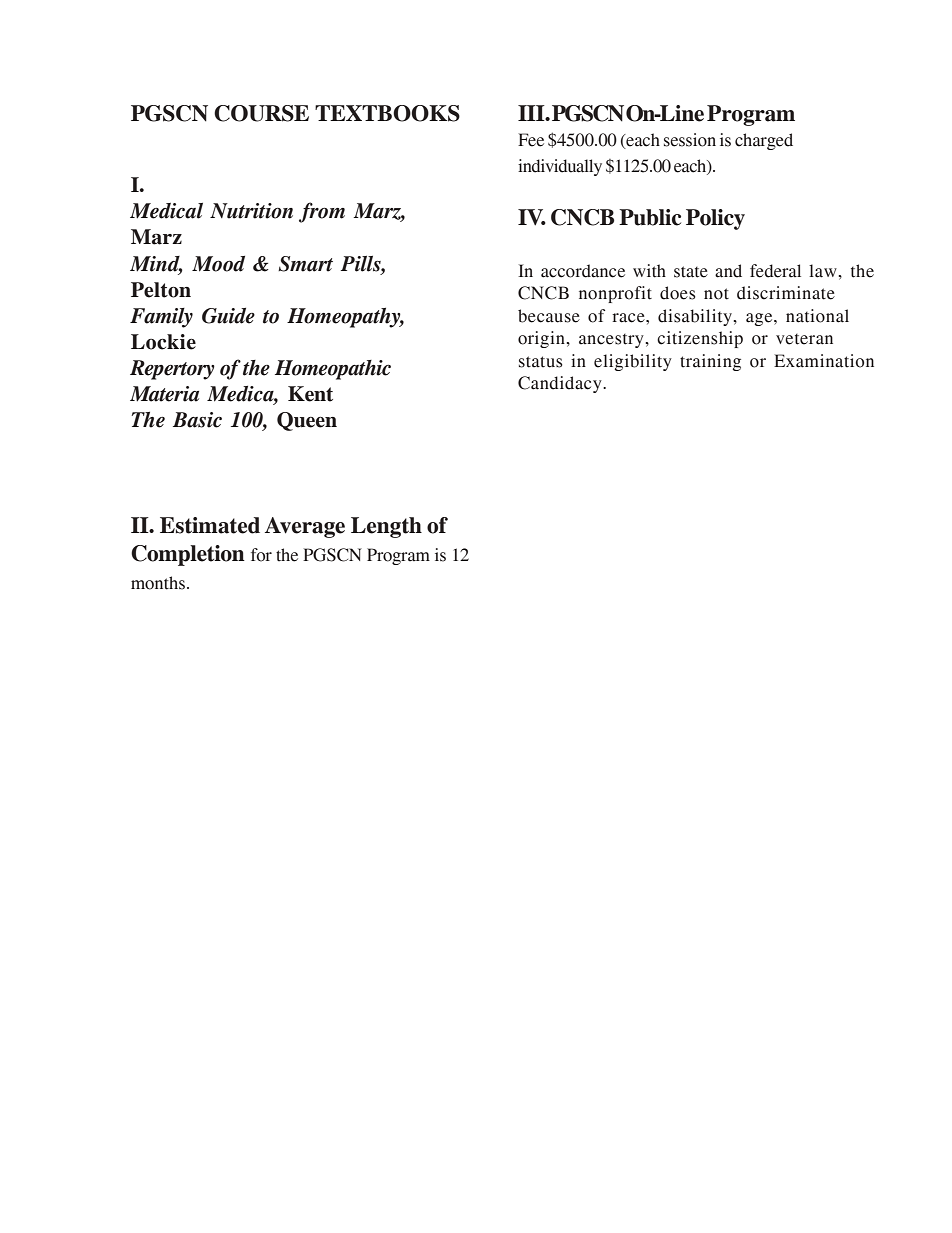 The height and width of the screenshot is (1233, 952). What do you see at coordinates (700, 339) in the screenshot?
I see `citizenship` at bounding box center [700, 339].
